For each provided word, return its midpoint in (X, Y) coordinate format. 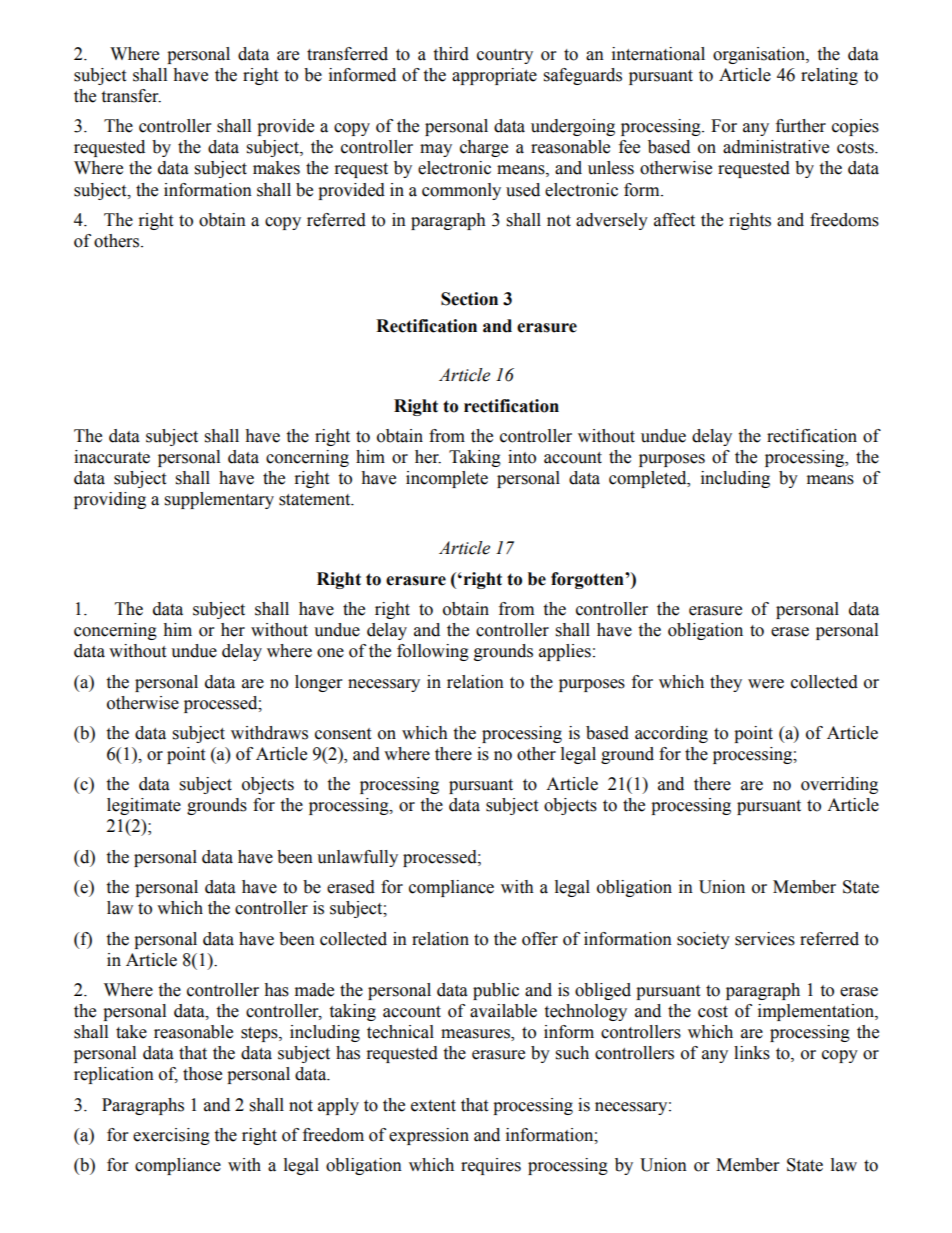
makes (276, 168)
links (752, 1053)
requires (491, 1166)
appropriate (494, 76)
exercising (171, 1136)
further (801, 126)
